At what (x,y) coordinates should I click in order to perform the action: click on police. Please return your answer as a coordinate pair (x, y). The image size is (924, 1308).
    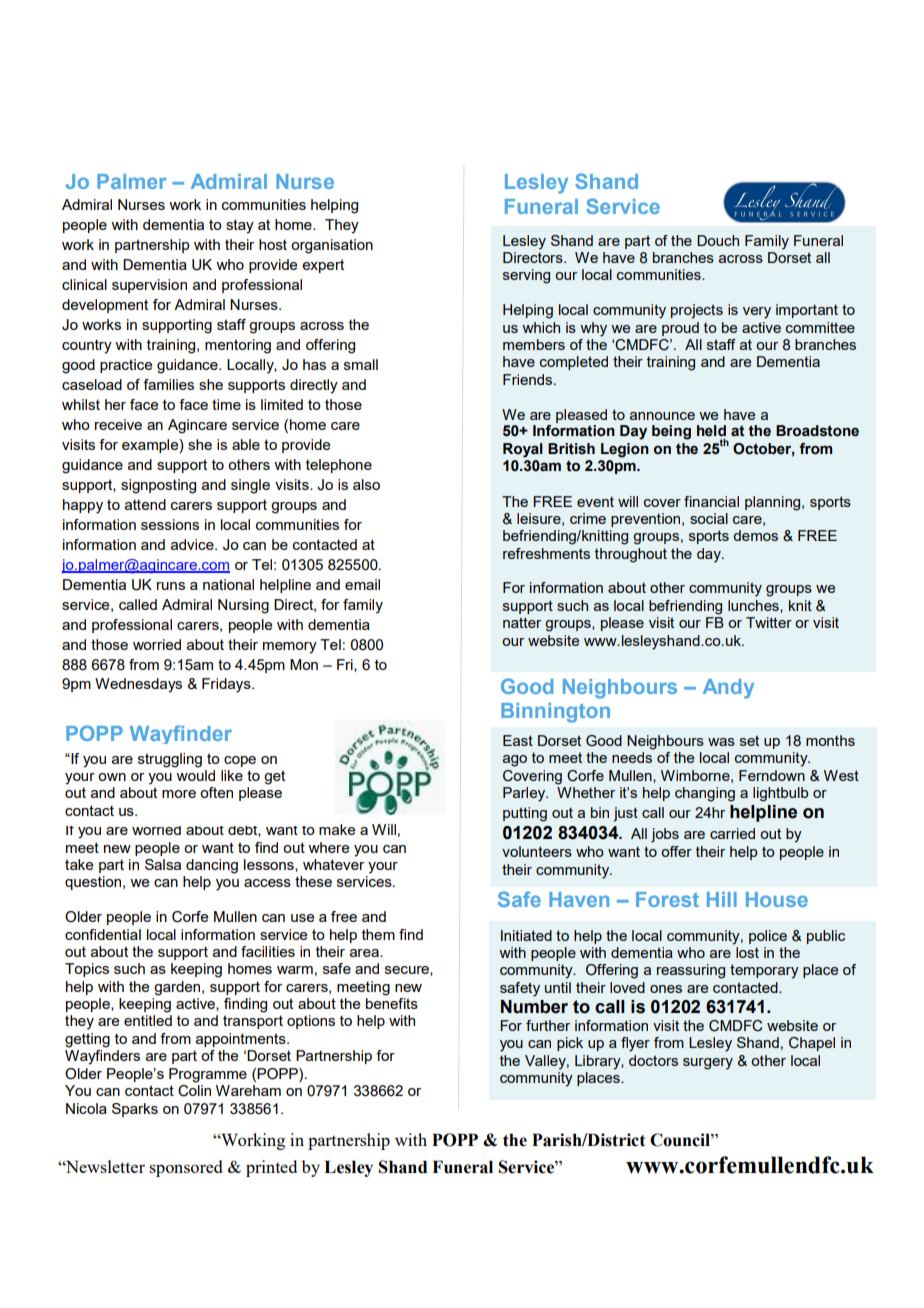
    Looking at the image, I should click on (768, 937).
